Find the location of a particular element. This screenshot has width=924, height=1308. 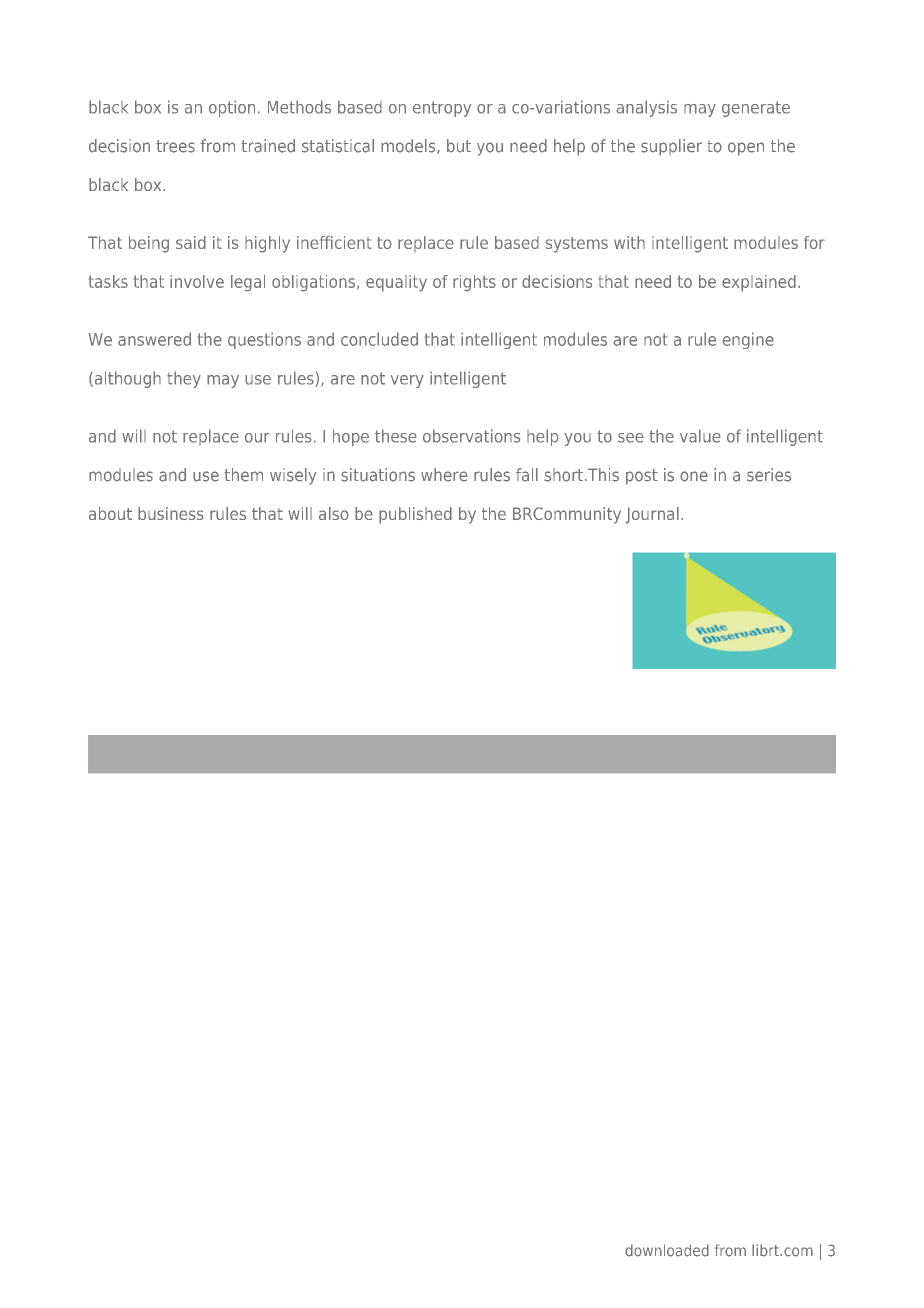

about is located at coordinates (110, 513).
